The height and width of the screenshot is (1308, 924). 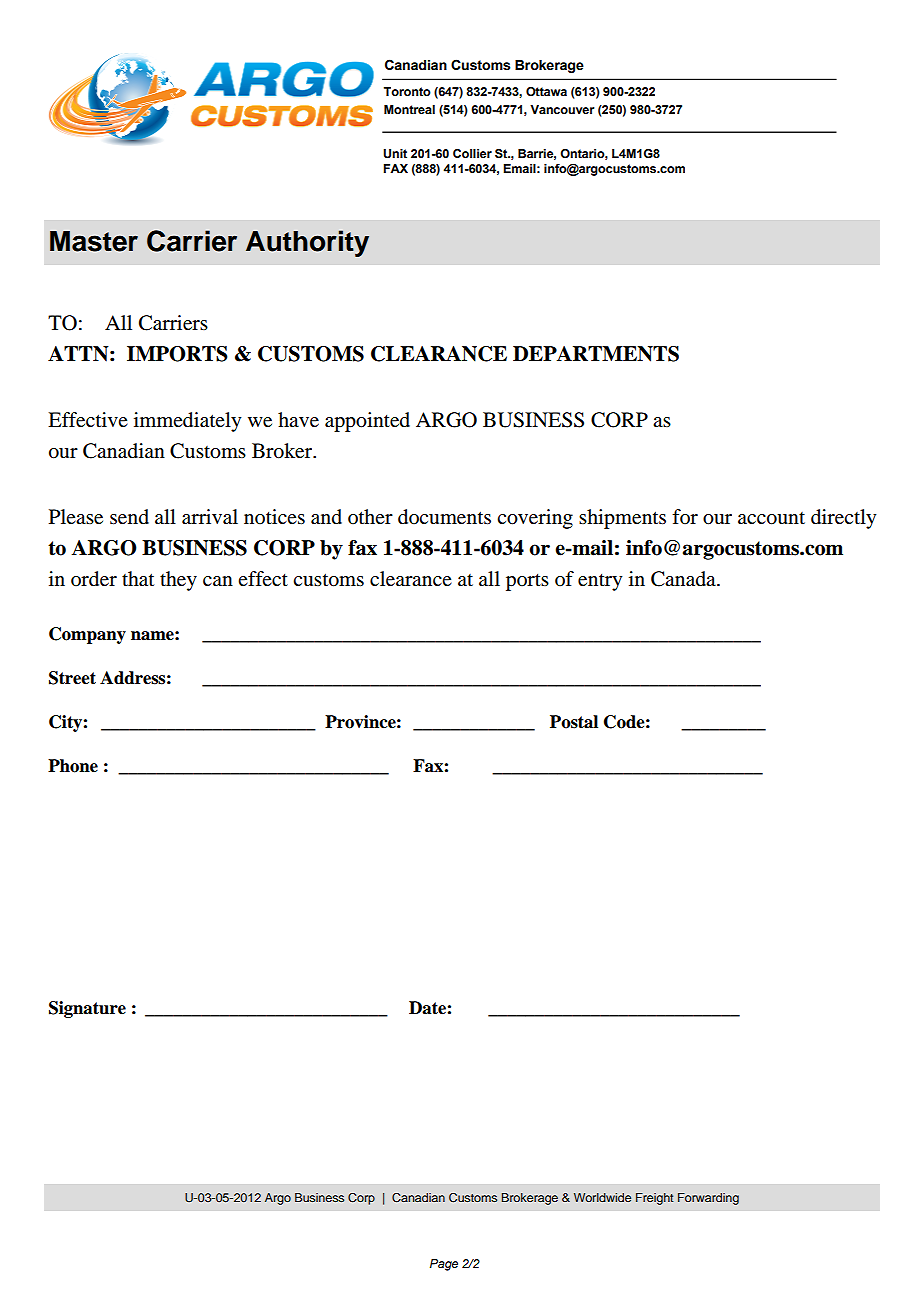 What do you see at coordinates (94, 241) in the screenshot?
I see `Master` at bounding box center [94, 241].
